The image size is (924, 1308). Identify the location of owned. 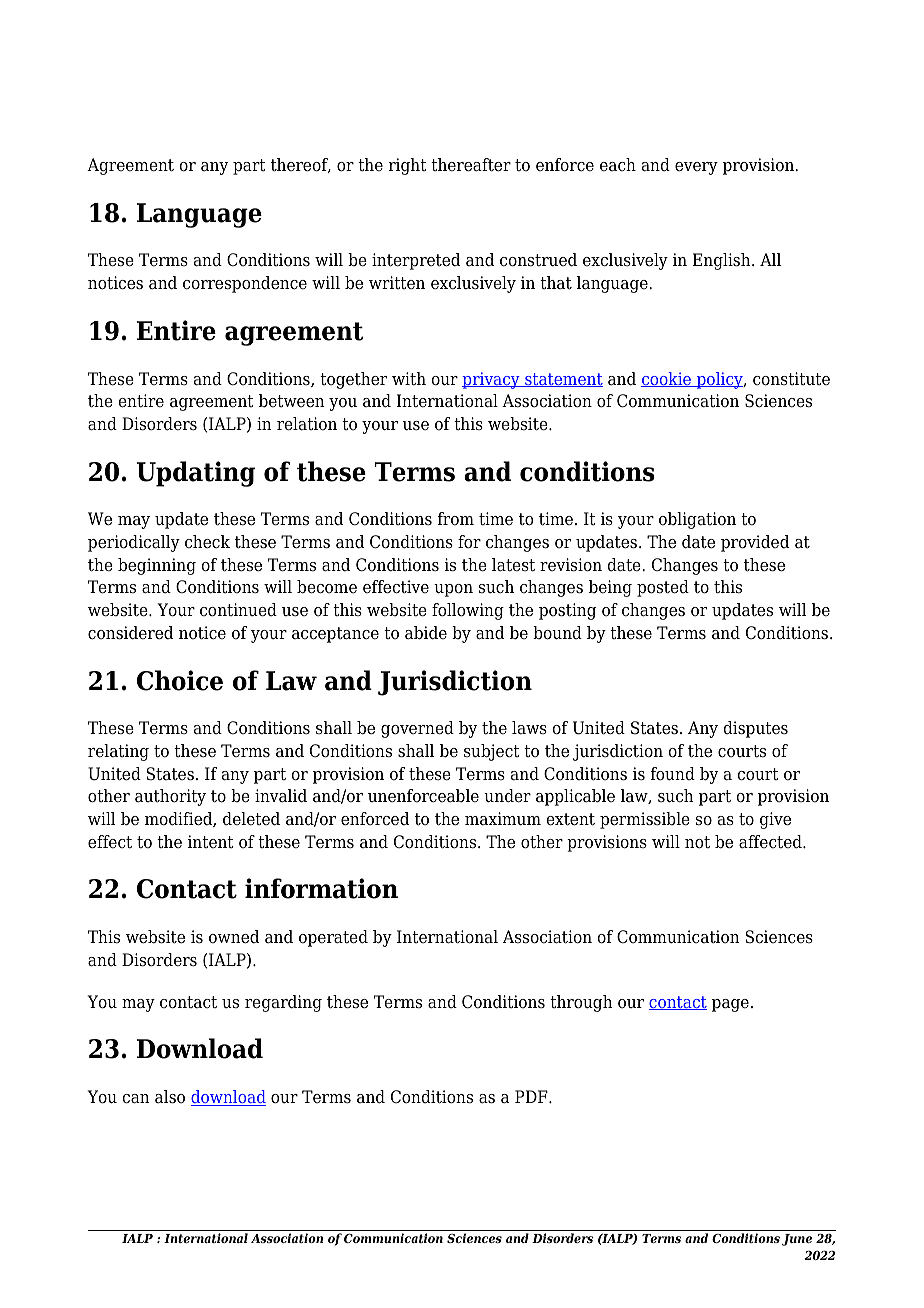
(234, 937).
